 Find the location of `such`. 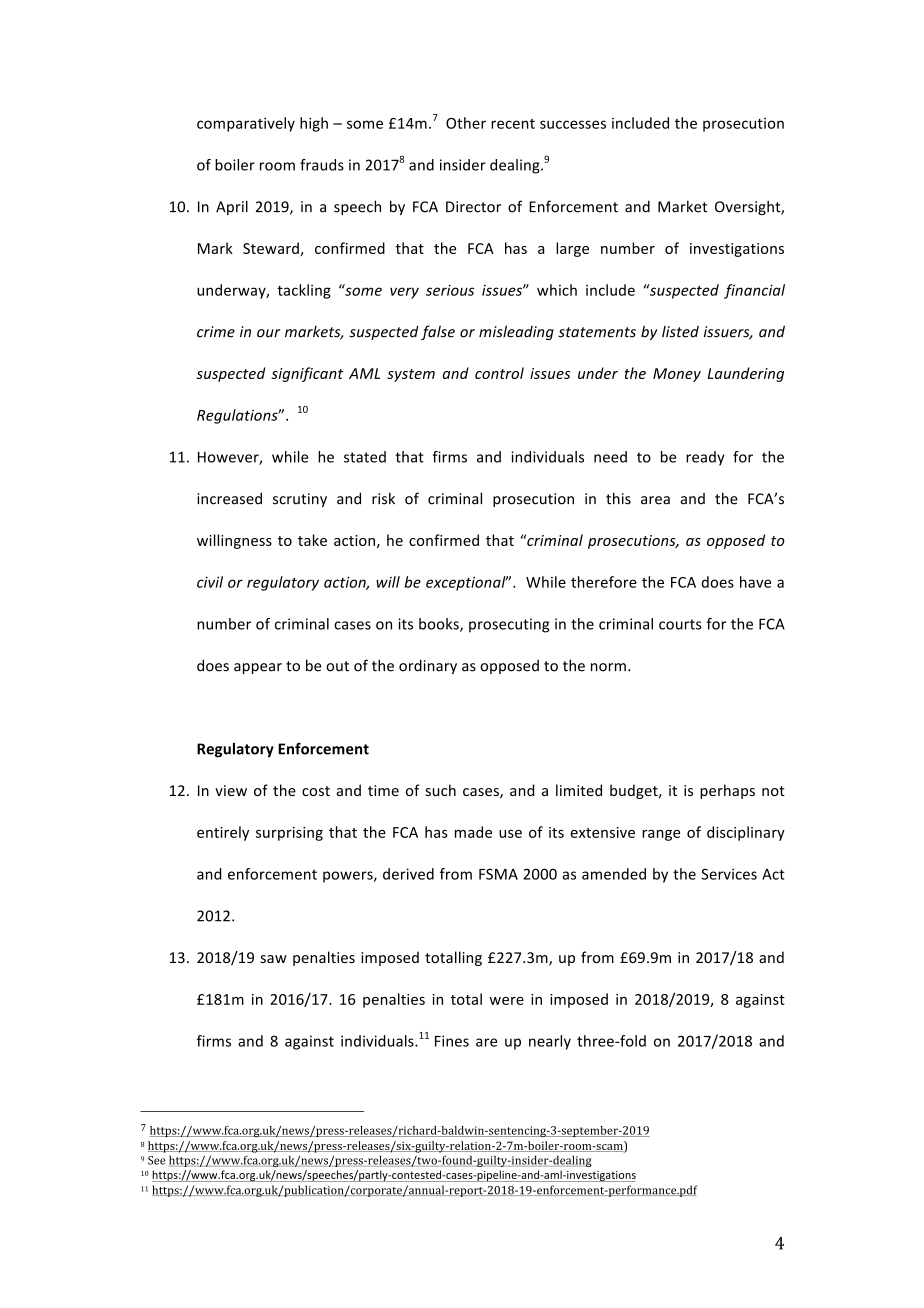

such is located at coordinates (441, 790).
